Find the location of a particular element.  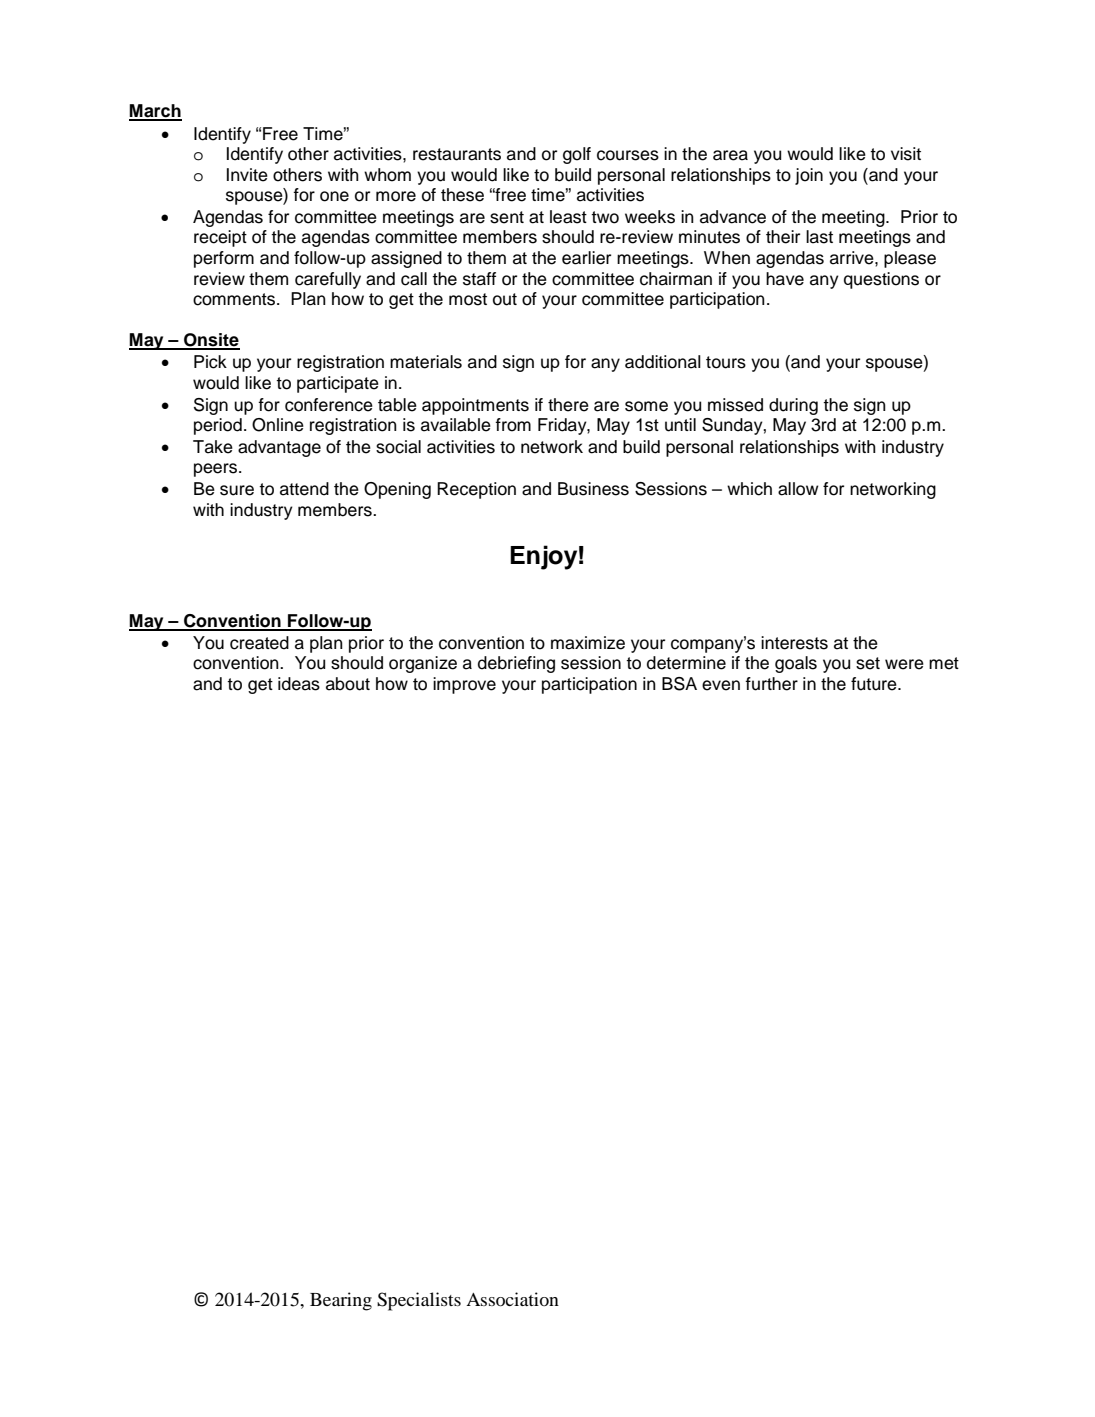

allow is located at coordinates (798, 489).
